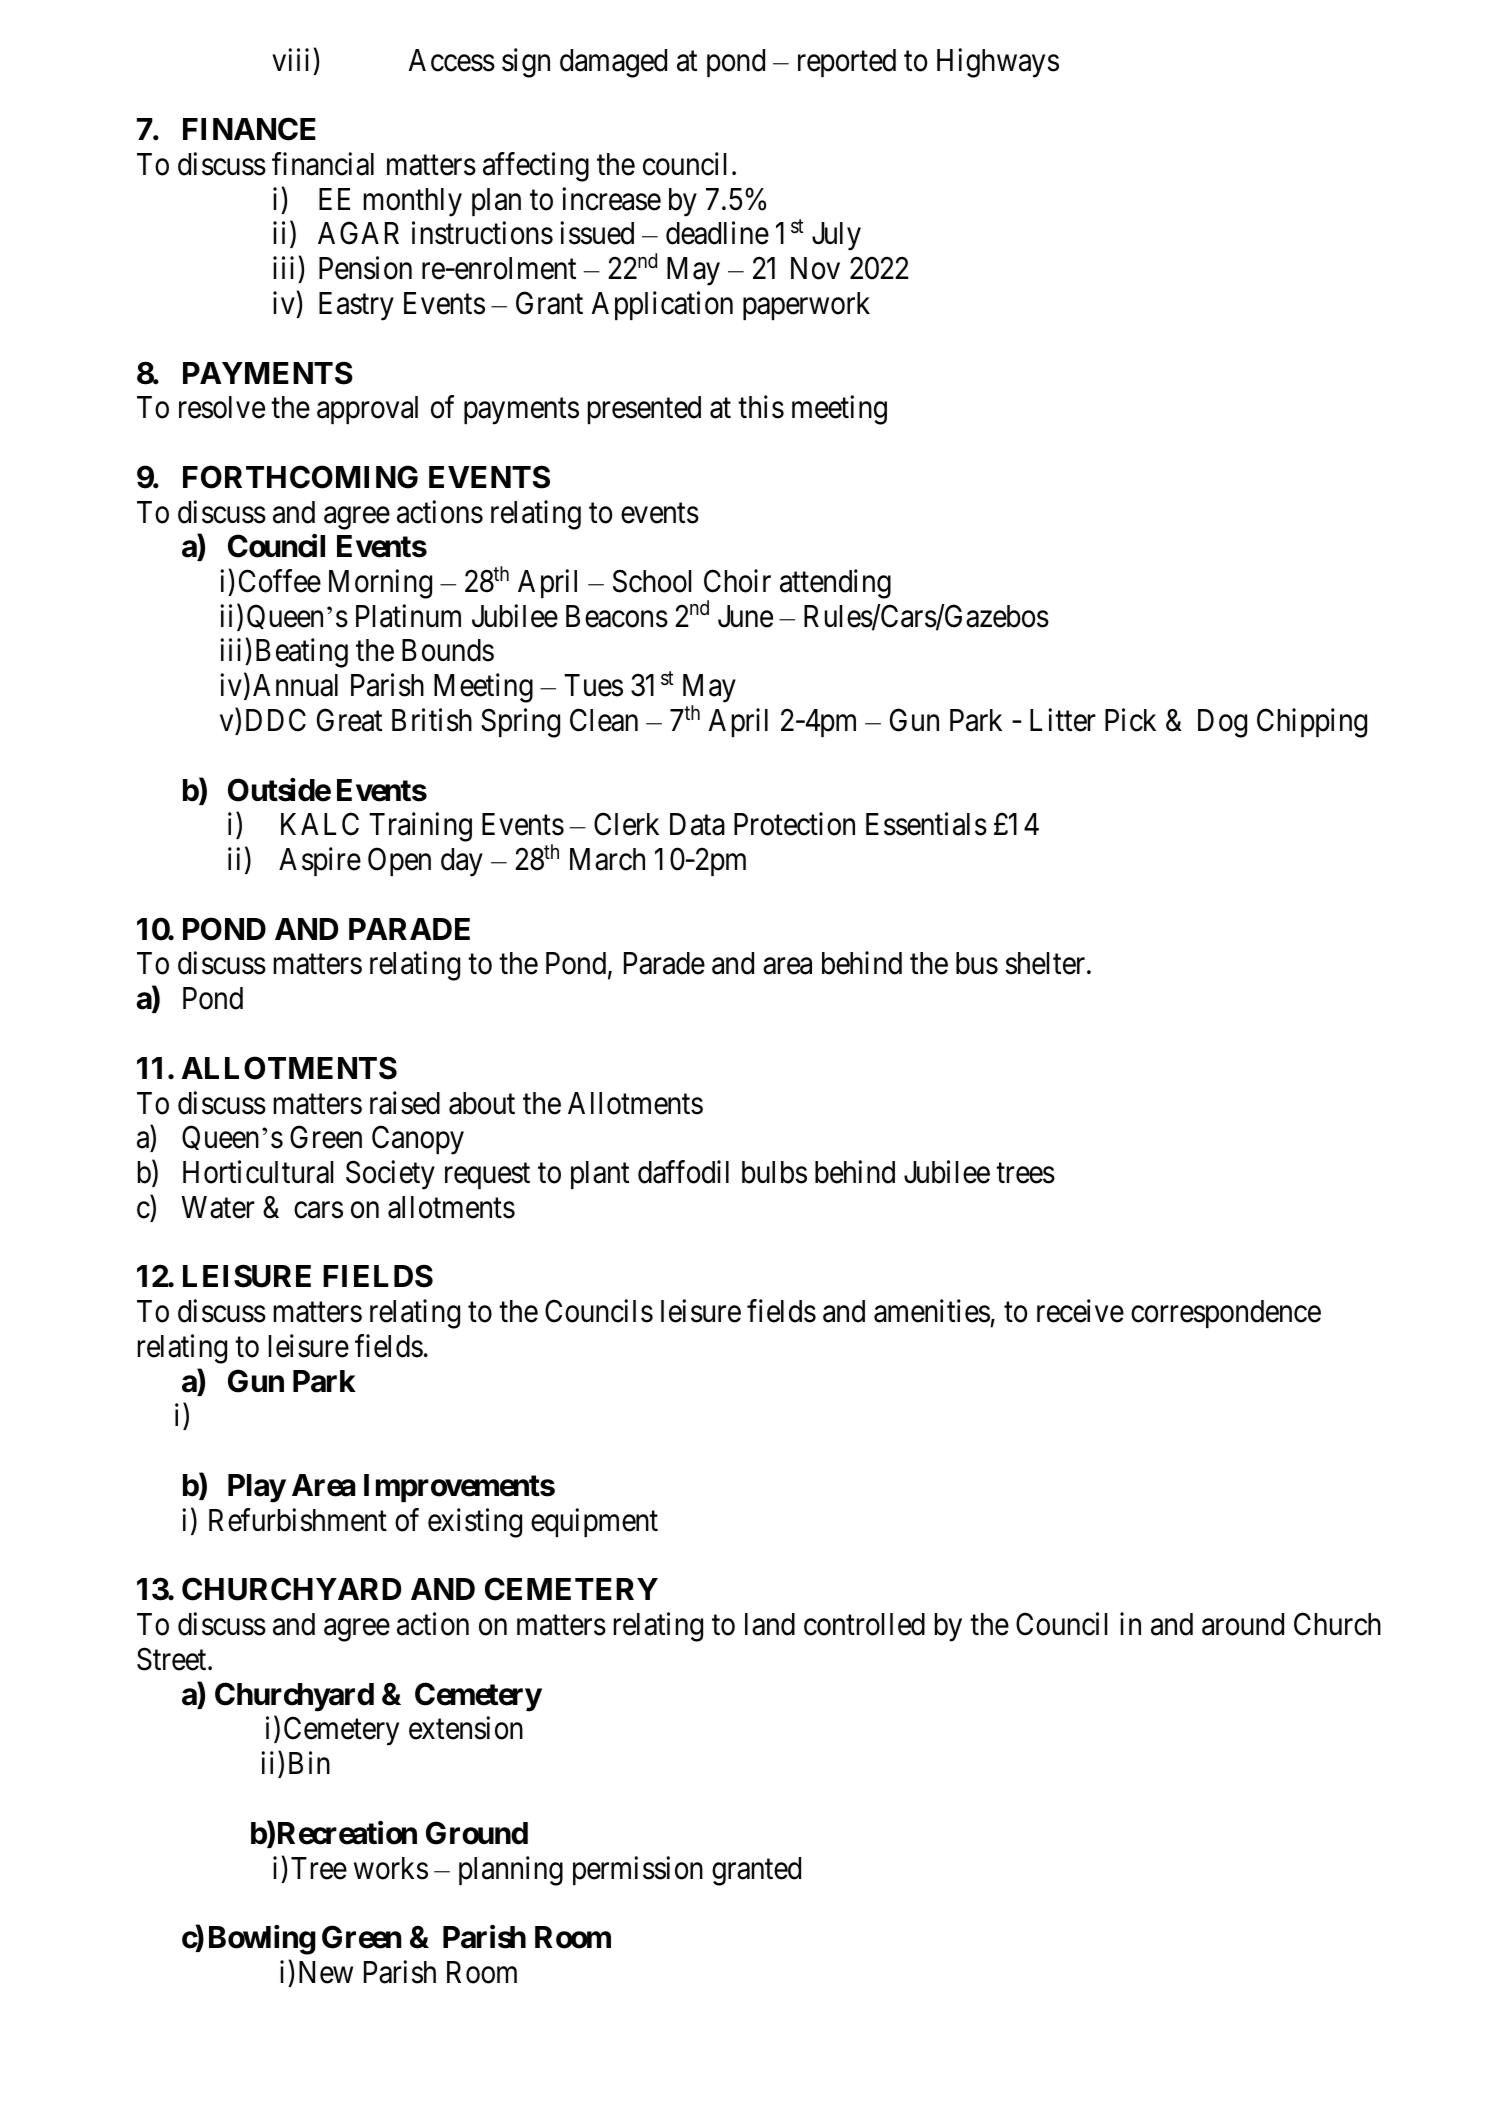  I want to click on Ground, so click(477, 1833).
